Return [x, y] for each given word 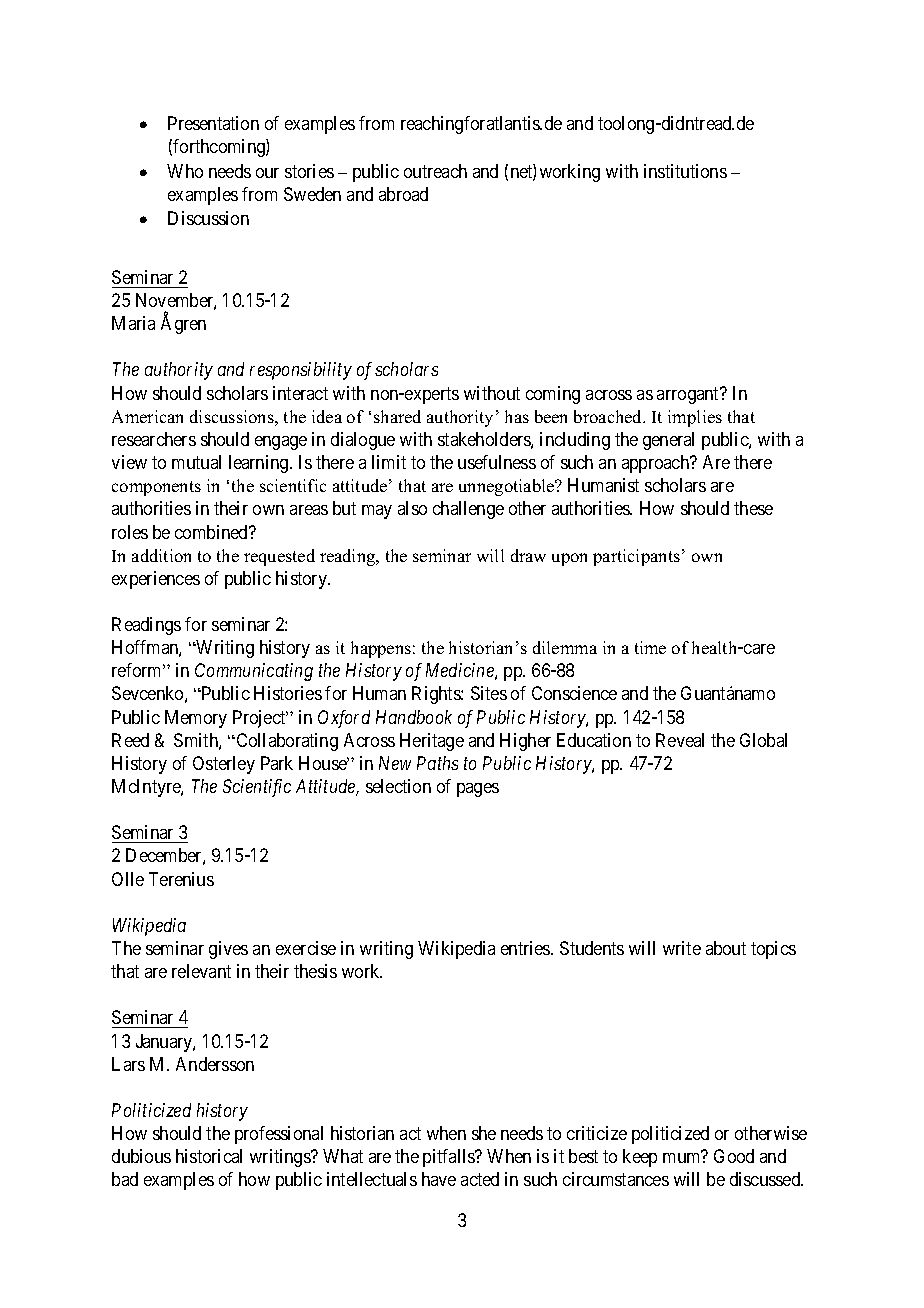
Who [185, 171]
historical [209, 1156]
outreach [435, 171]
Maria [133, 323]
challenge [468, 510]
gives [228, 950]
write [682, 948]
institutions [685, 171]
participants [636, 557]
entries [526, 948]
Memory [196, 719]
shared [397, 416]
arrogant [689, 395]
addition [161, 555]
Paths [437, 763]
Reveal [680, 740]
